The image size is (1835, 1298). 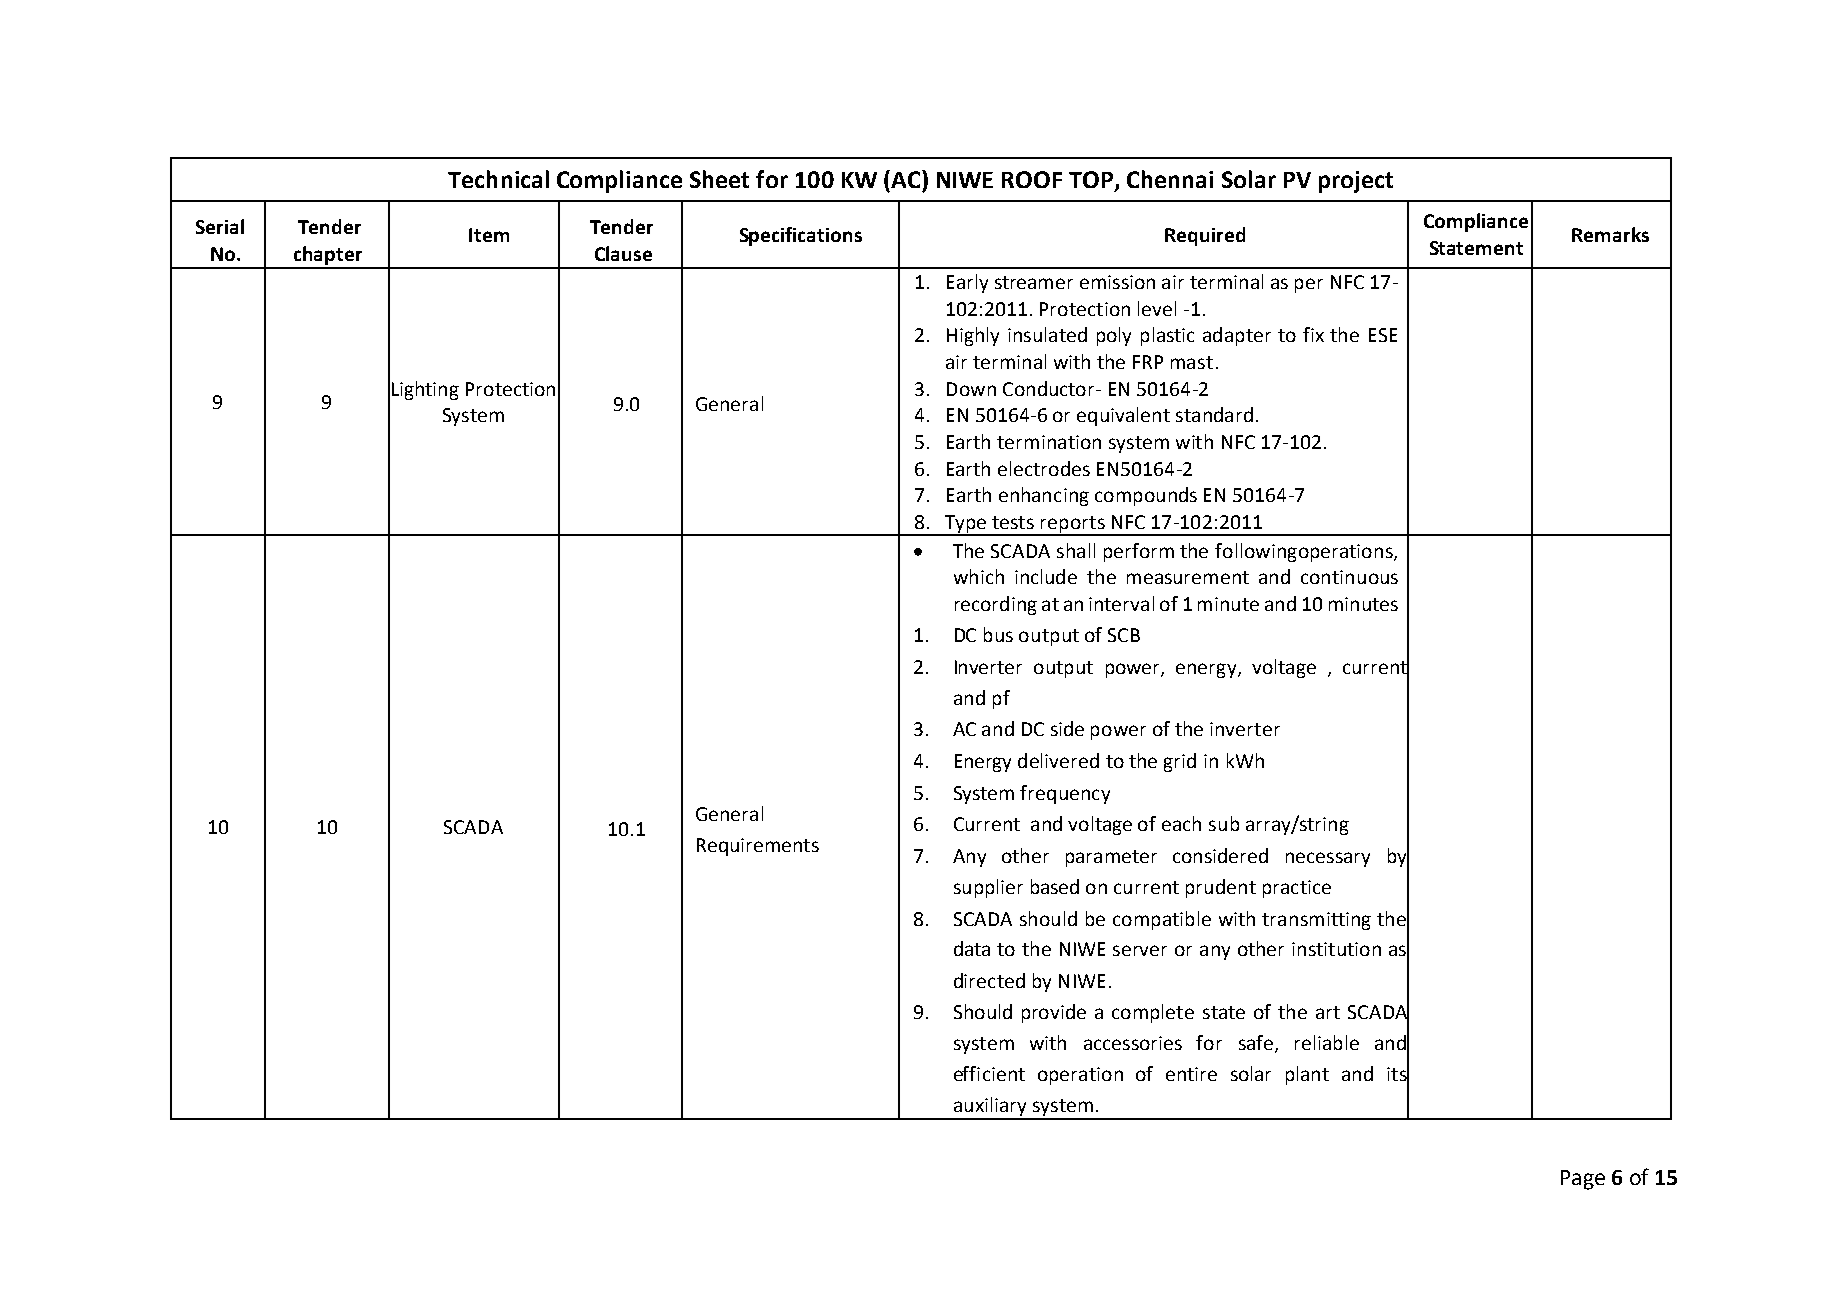 What do you see at coordinates (1356, 182) in the document?
I see `project` at bounding box center [1356, 182].
